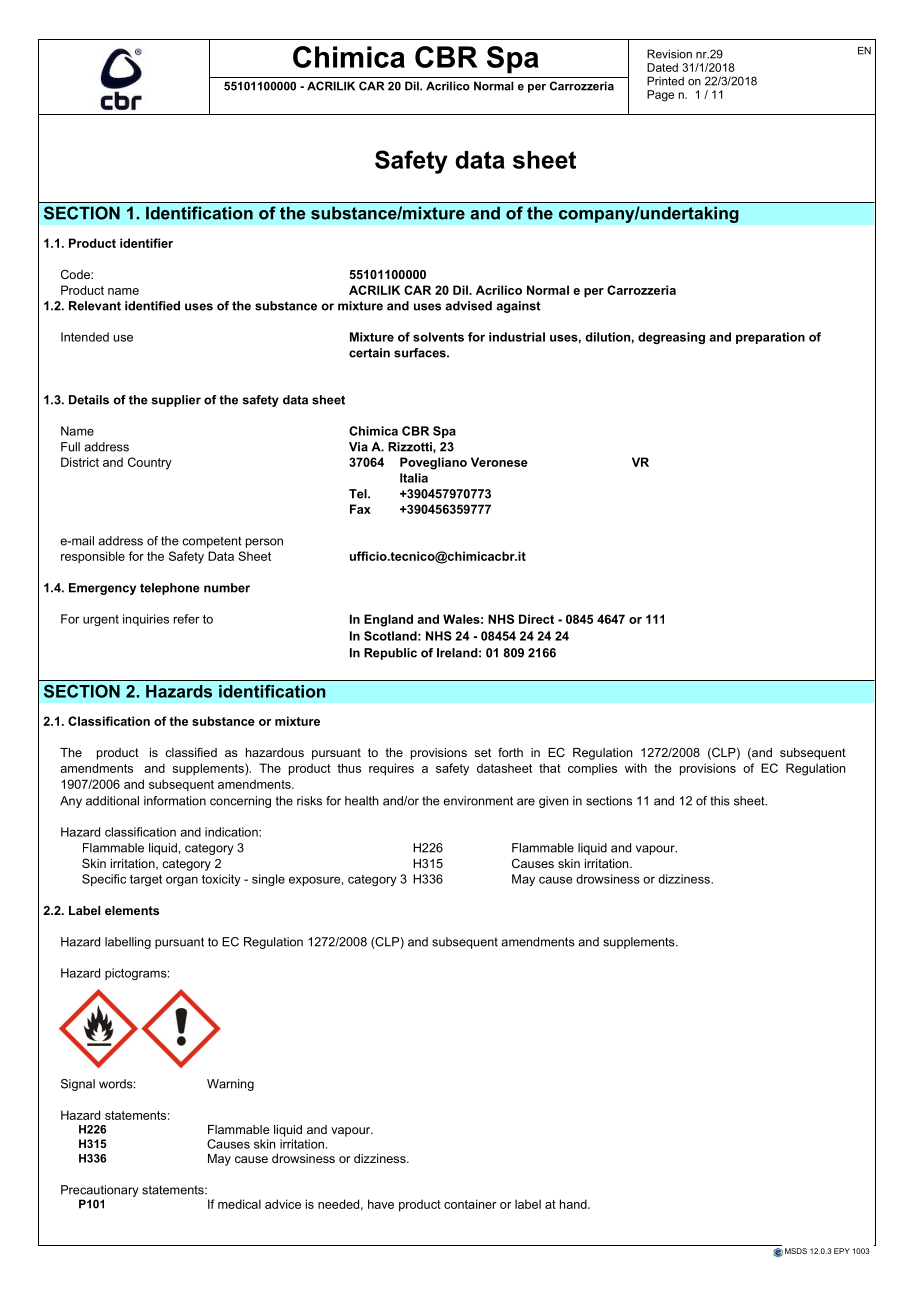 This image has height=1308, width=924. I want to click on Precautionary, so click(99, 1191).
